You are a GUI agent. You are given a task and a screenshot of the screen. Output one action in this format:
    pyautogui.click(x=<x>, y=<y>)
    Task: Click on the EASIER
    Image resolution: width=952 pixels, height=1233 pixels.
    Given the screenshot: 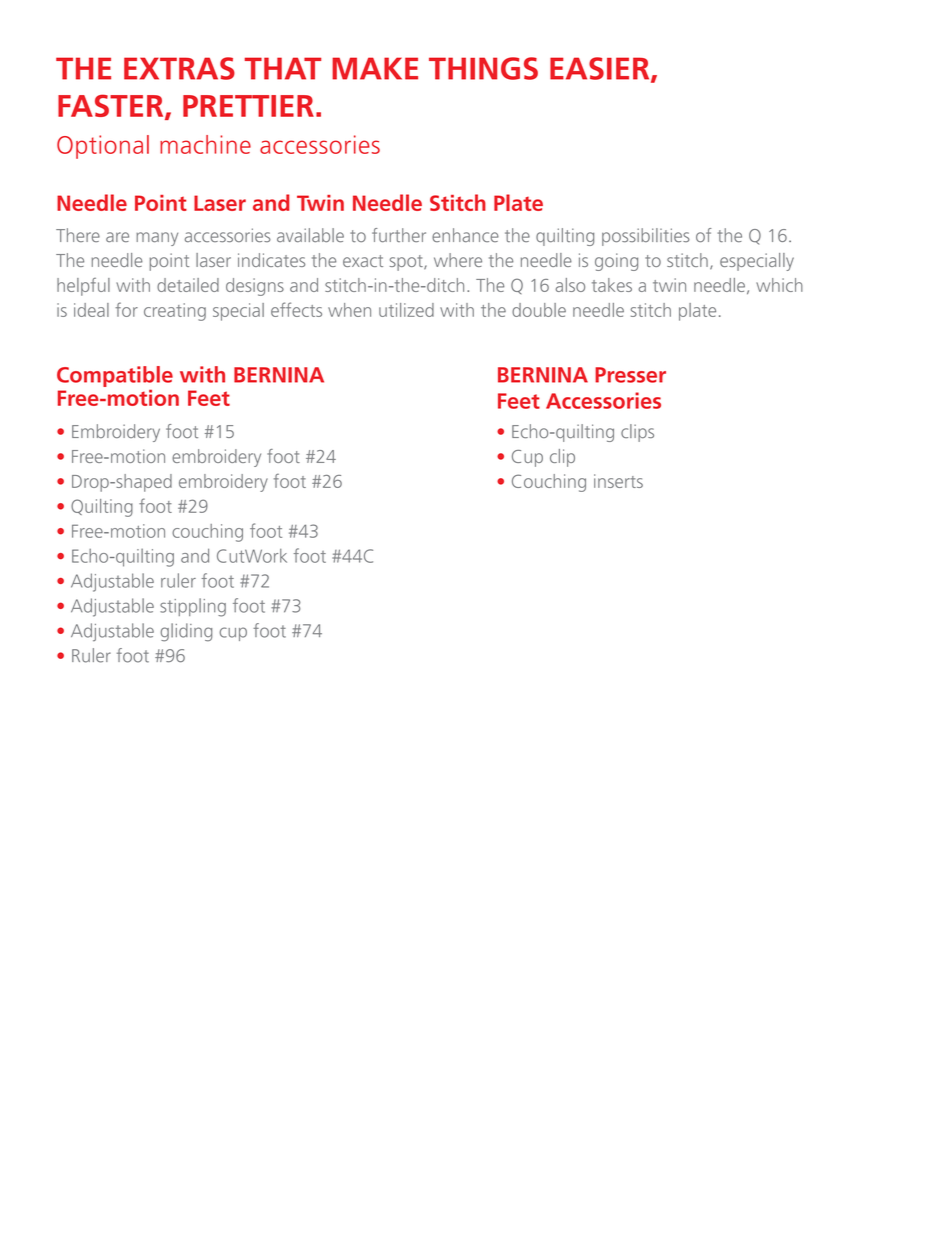 What is the action you would take?
    pyautogui.click(x=601, y=69)
